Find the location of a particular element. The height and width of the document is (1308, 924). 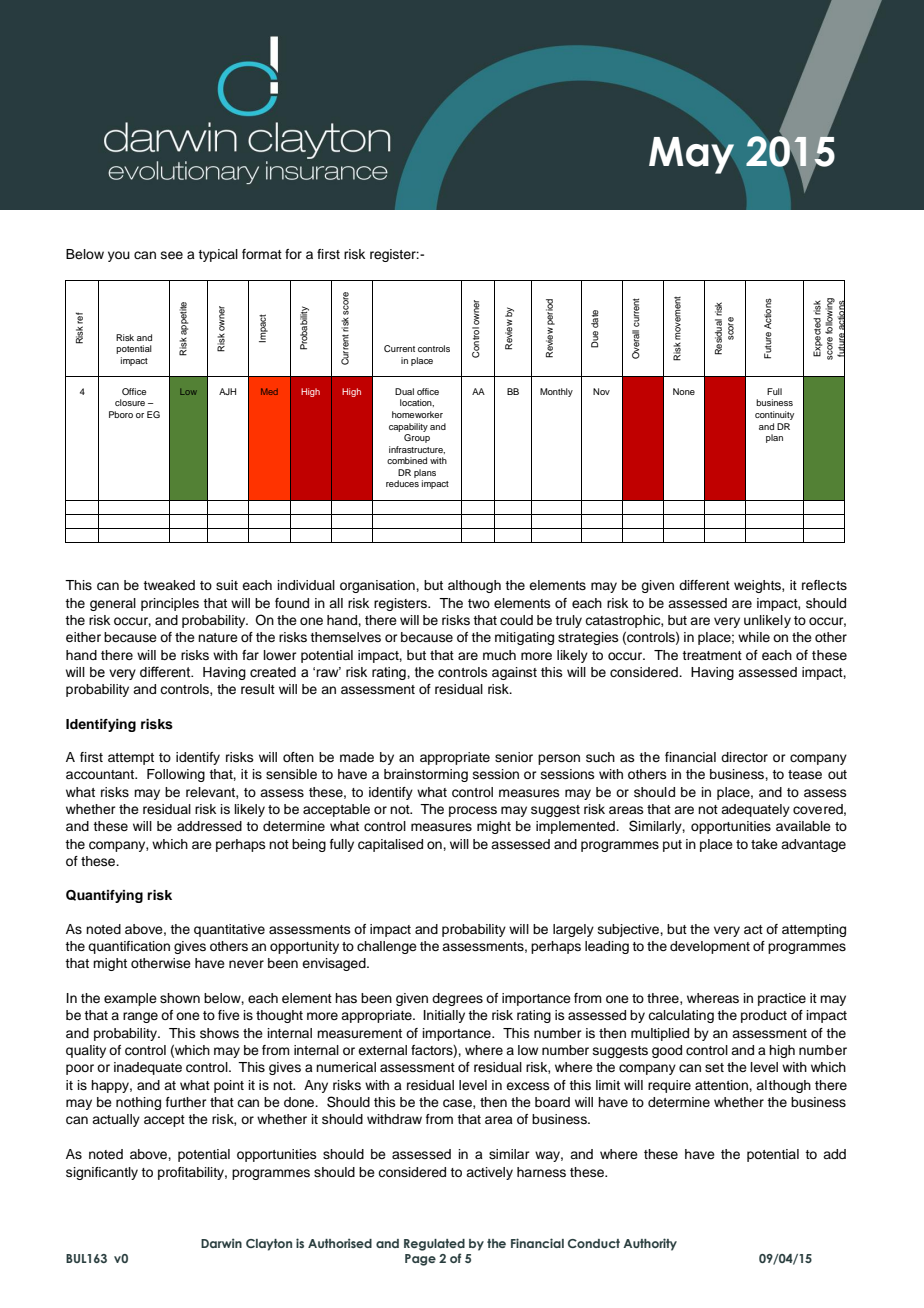

None is located at coordinates (684, 391).
